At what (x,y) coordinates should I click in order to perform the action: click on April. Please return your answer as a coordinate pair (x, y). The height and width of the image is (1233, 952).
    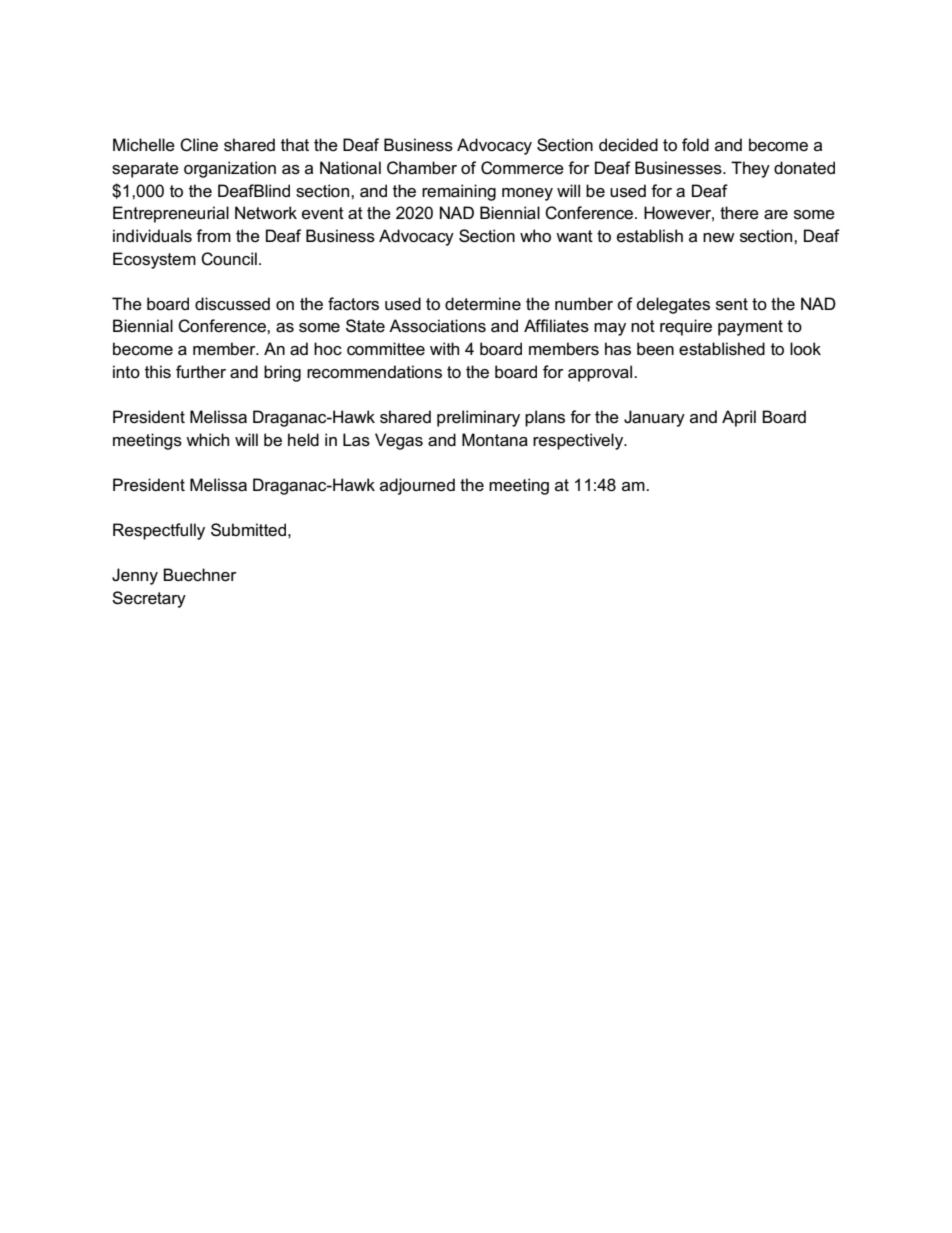
    Looking at the image, I should click on (739, 418).
